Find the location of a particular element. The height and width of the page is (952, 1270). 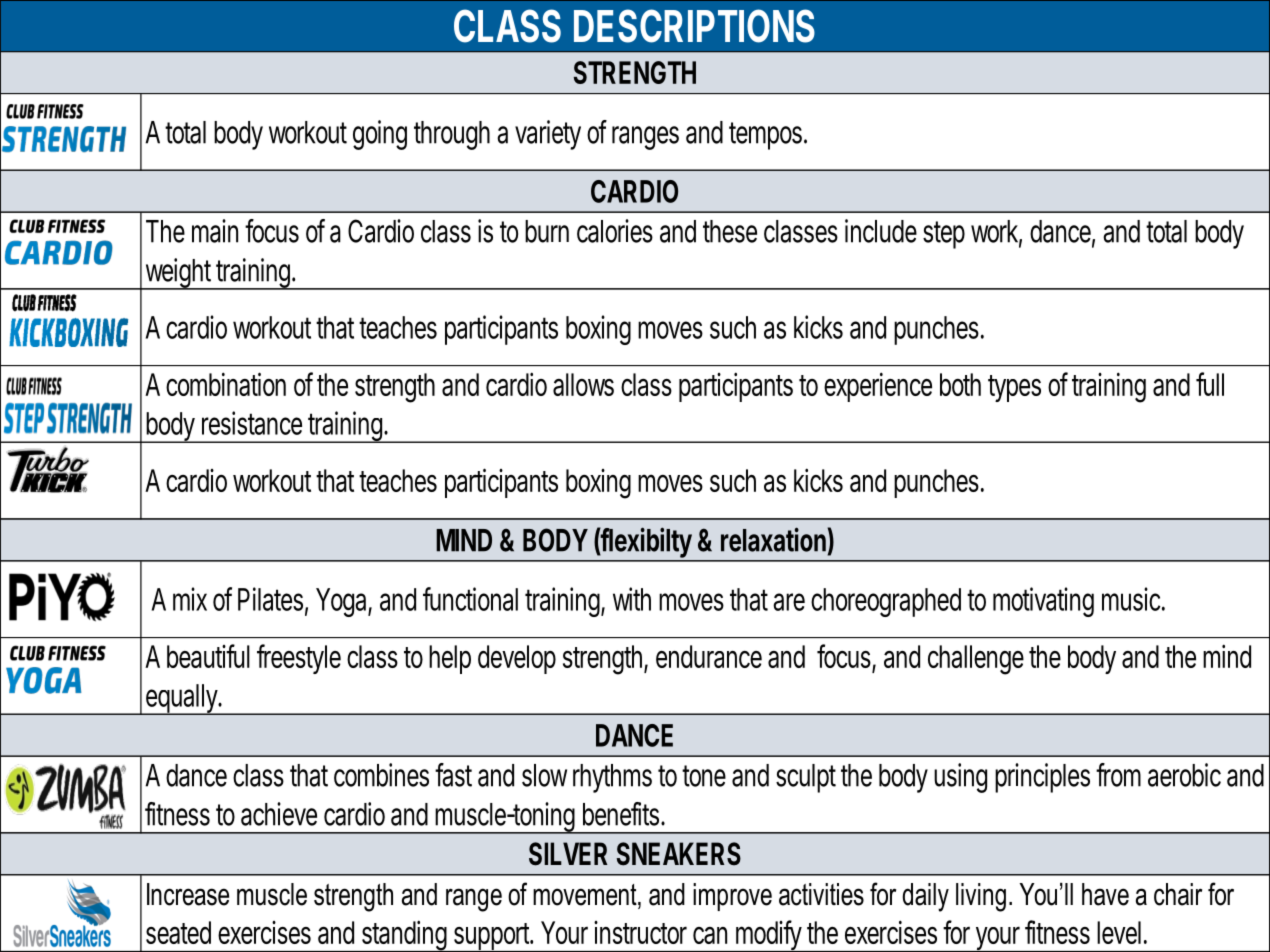

tempos is located at coordinates (765, 136).
